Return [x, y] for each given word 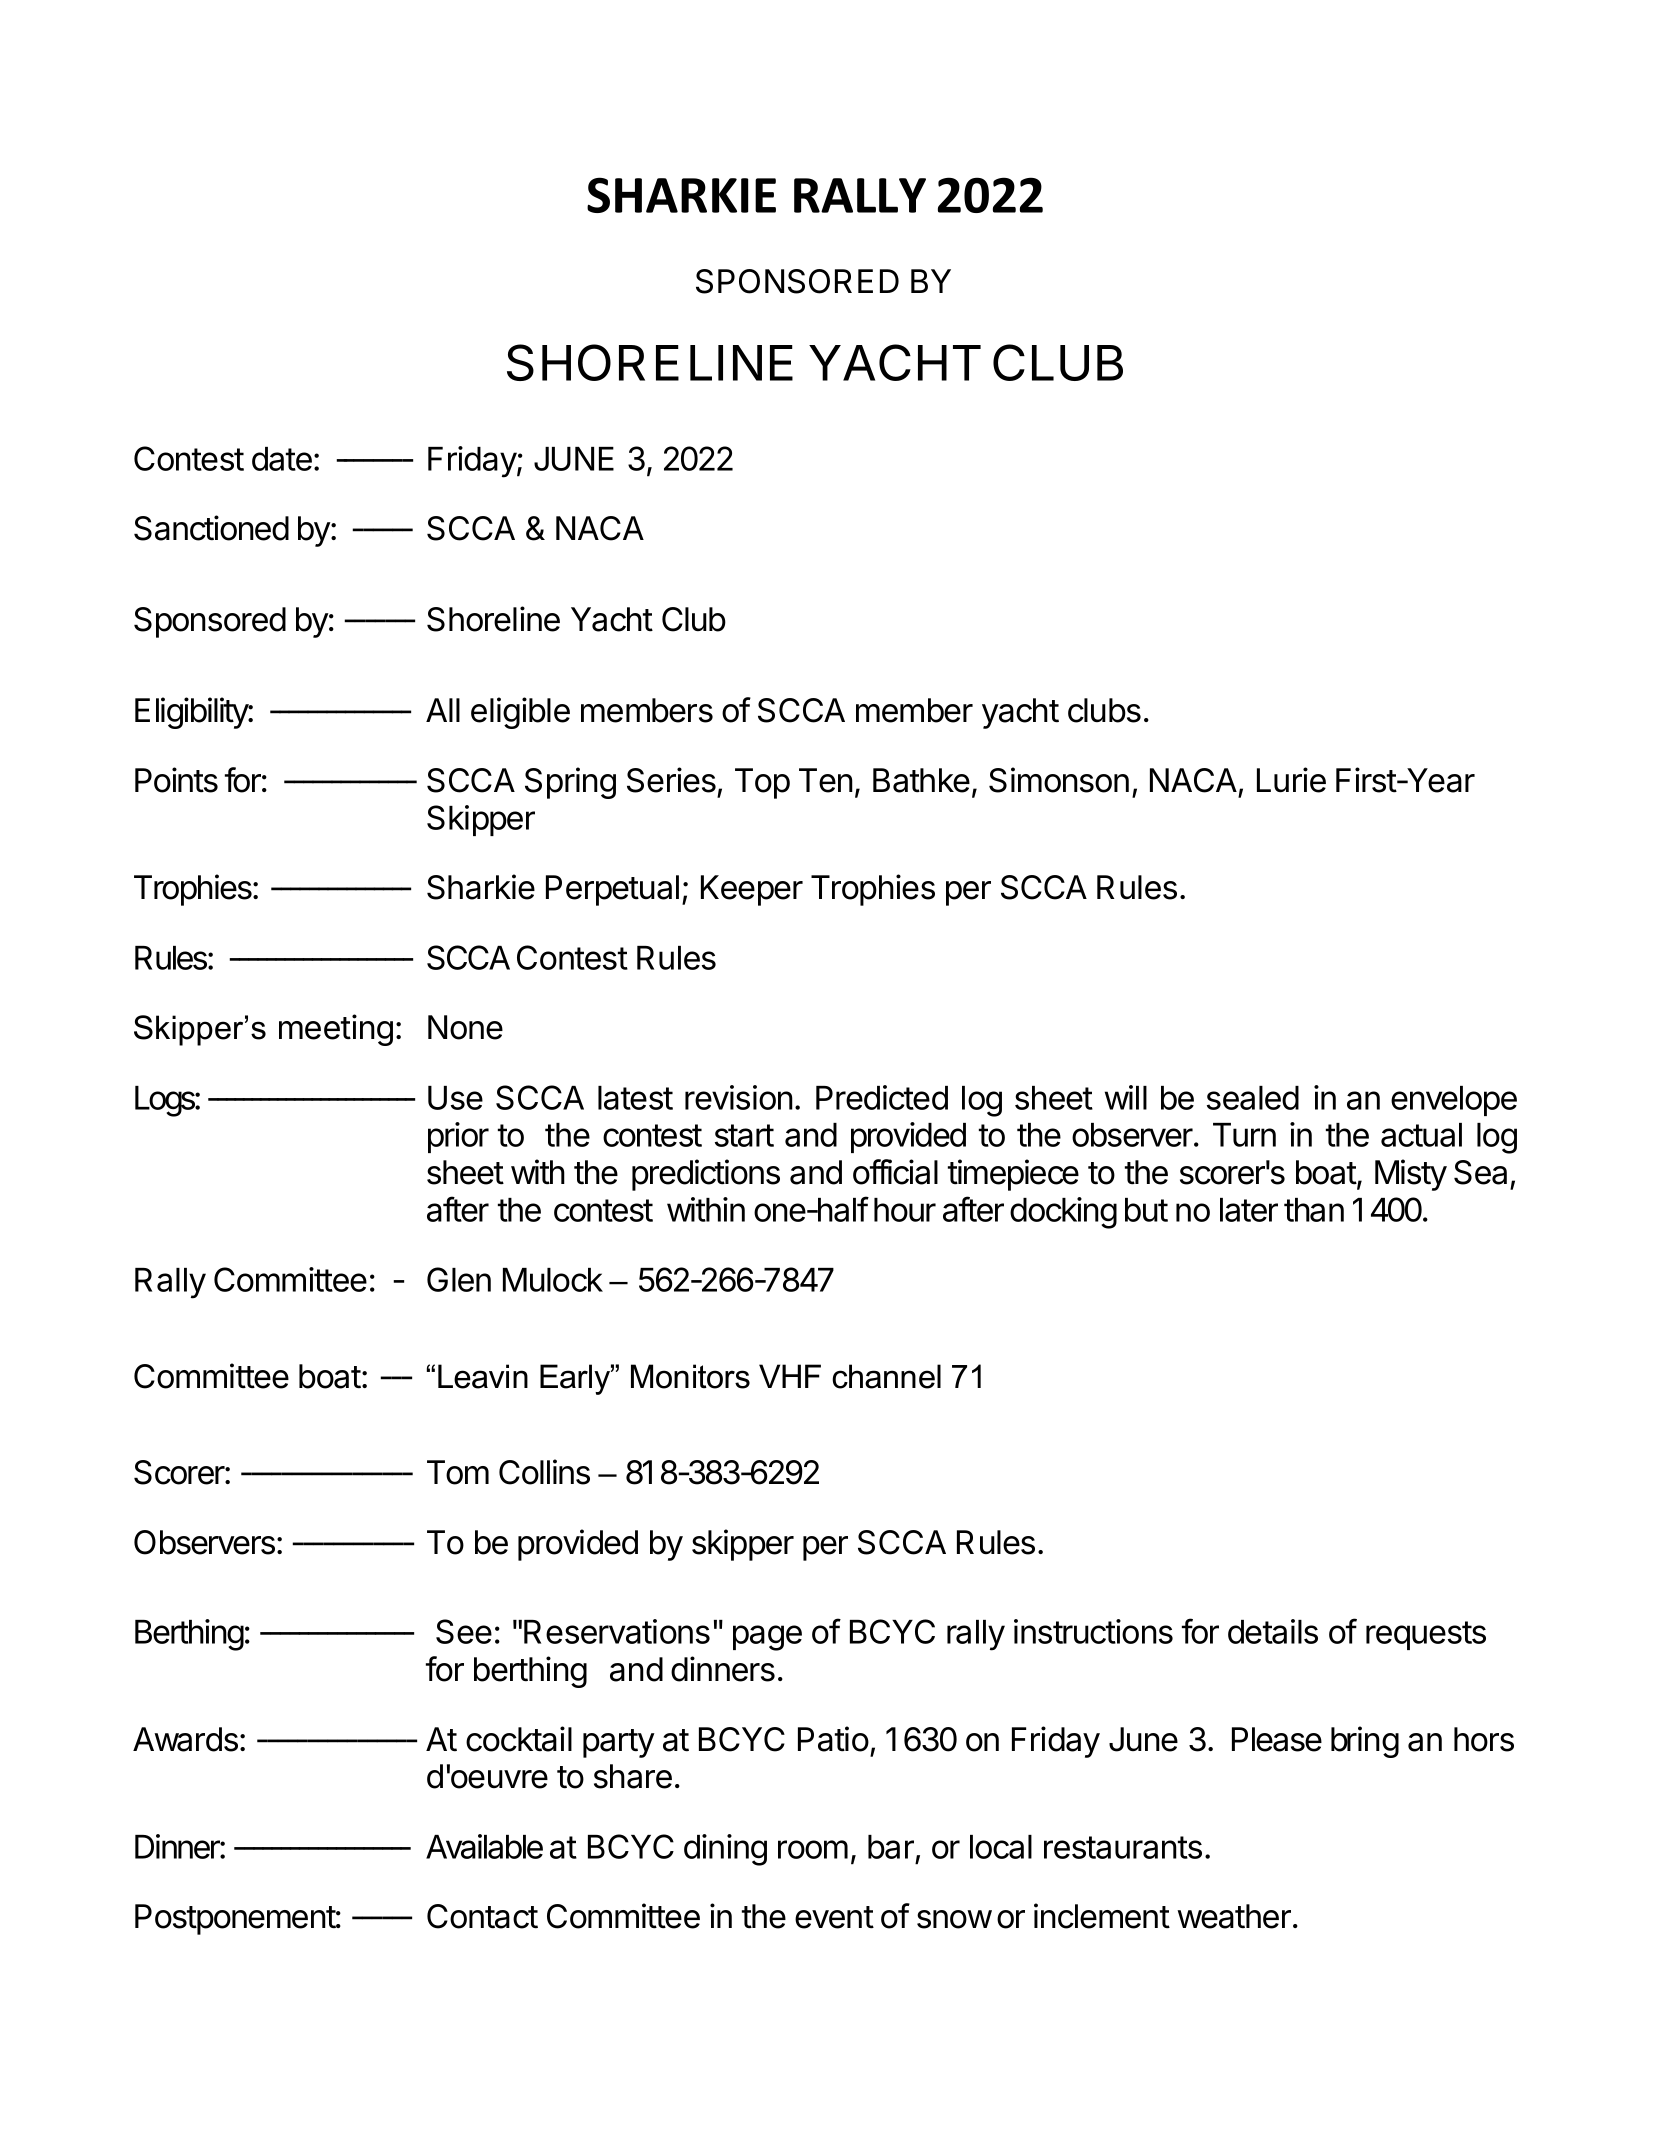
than [1314, 1210]
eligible [520, 713]
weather [1234, 1916]
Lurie [1291, 780]
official [895, 1172]
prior [458, 1137]
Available [484, 1846]
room [813, 1849]
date [282, 459]
